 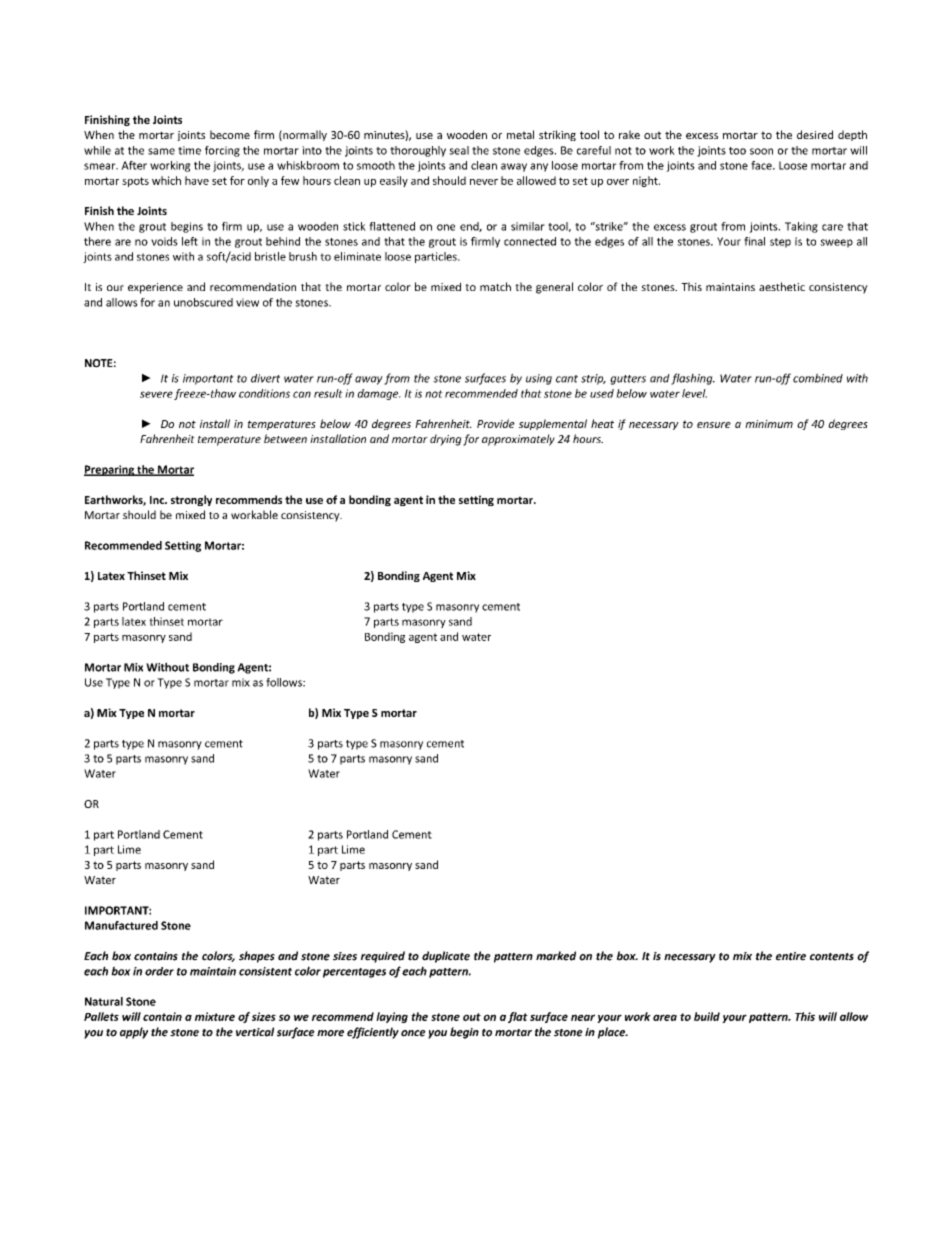 I want to click on time, so click(x=189, y=150).
